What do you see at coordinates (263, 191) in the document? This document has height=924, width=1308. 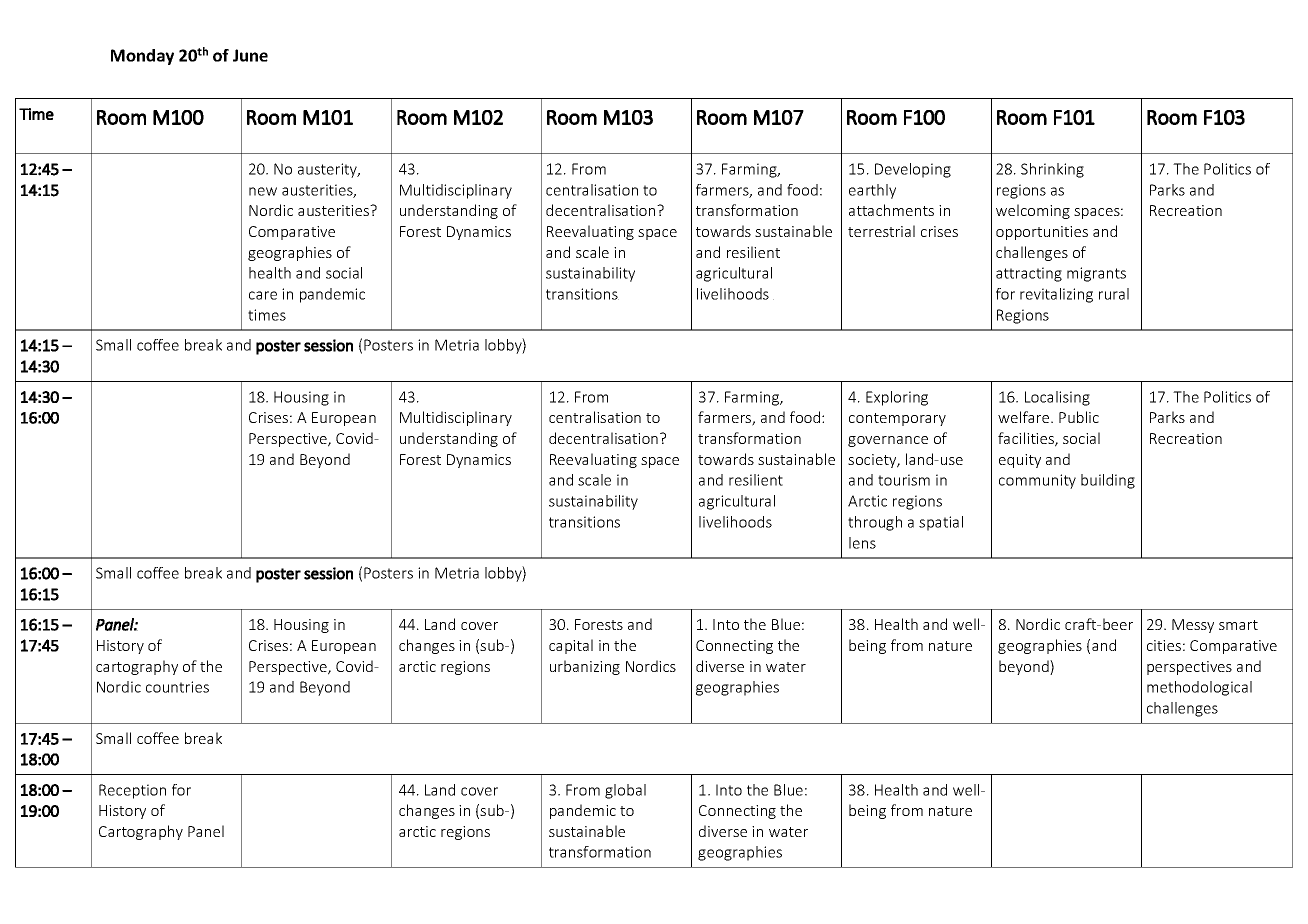 I see `new` at bounding box center [263, 191].
